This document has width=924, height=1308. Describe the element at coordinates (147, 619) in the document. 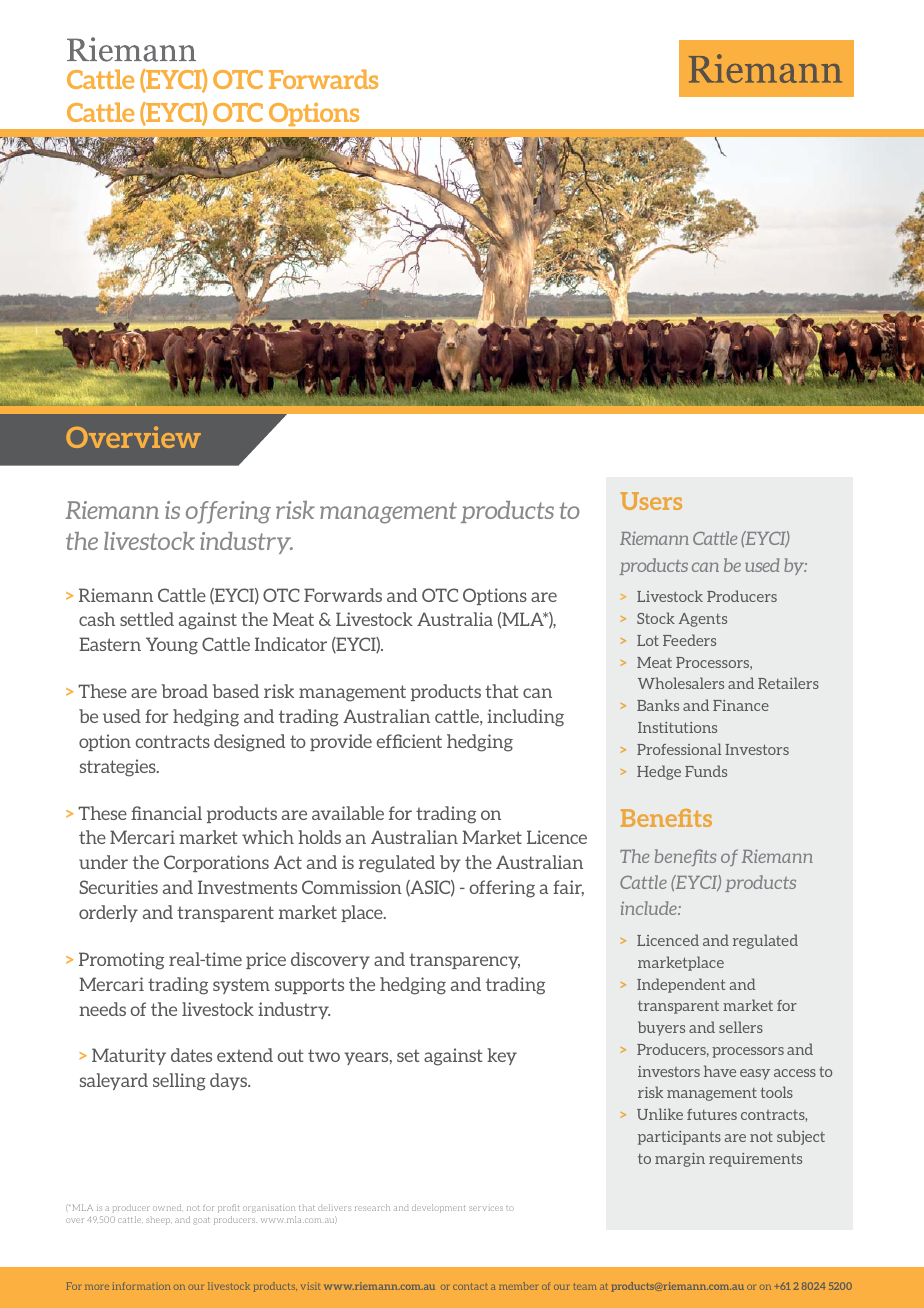

I see `settled` at that location.
